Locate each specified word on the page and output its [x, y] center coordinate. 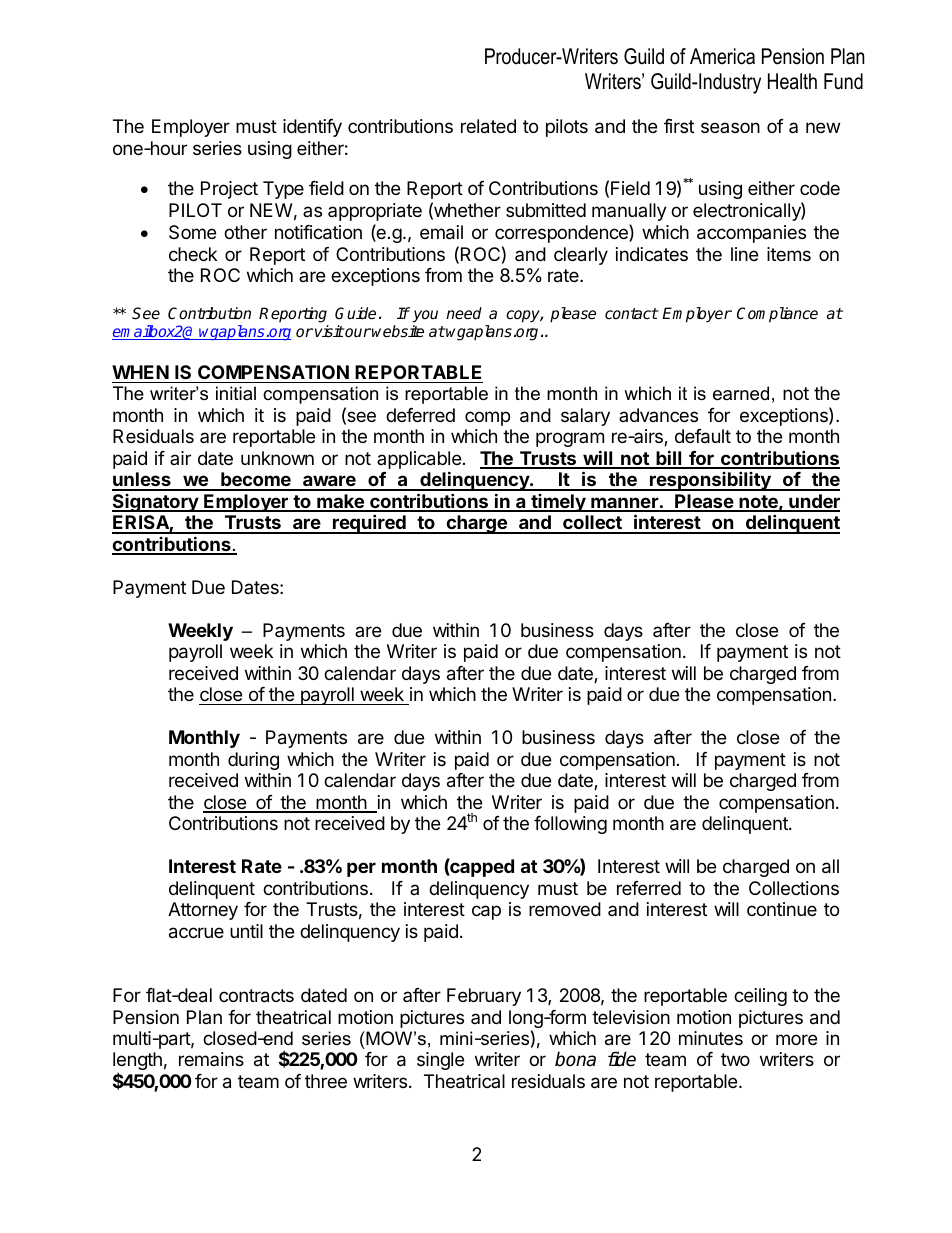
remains [211, 1059]
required [369, 524]
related [488, 126]
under [813, 502]
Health [792, 81]
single [440, 1061]
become [256, 481]
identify [312, 128]
